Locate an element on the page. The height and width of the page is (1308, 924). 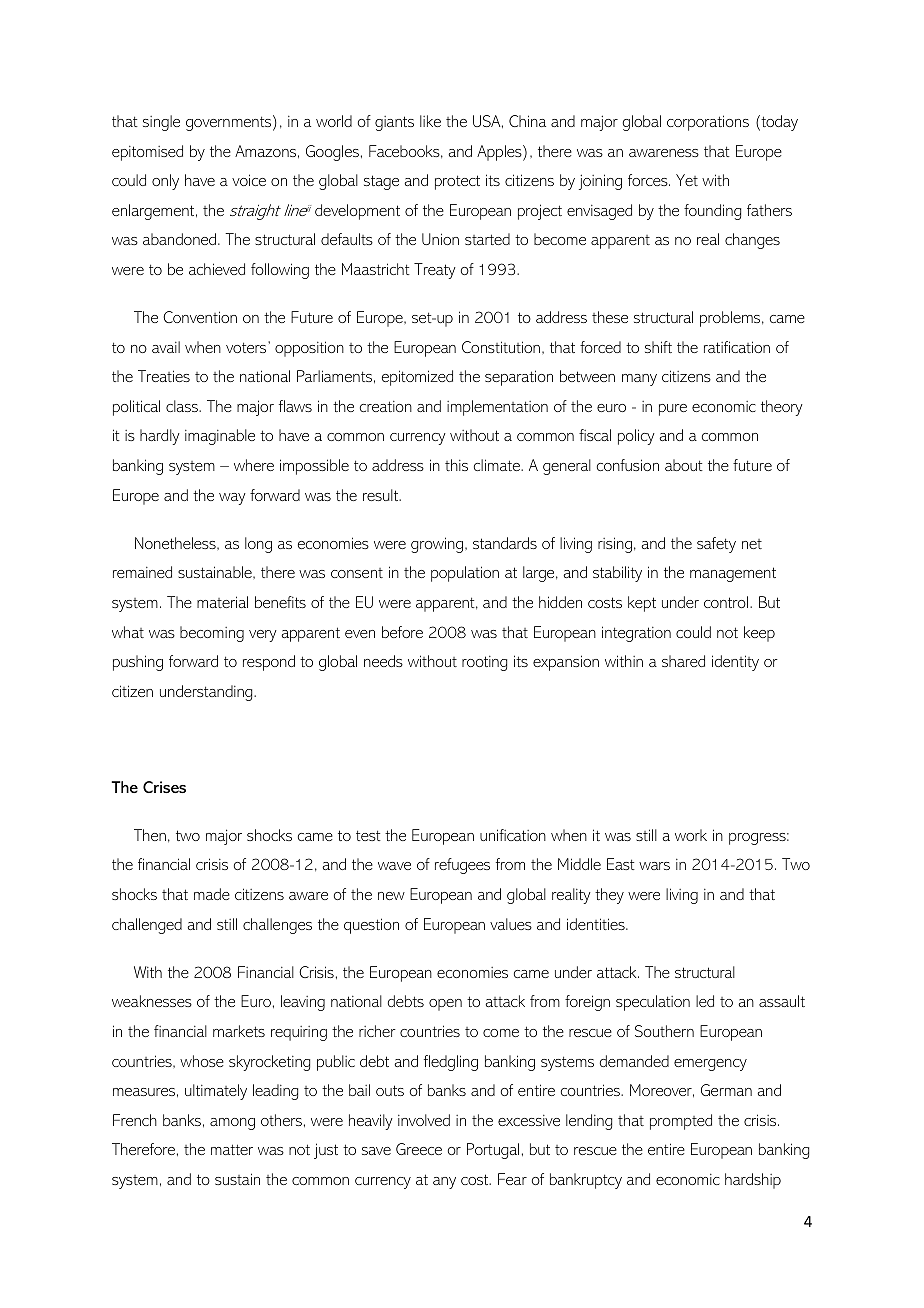
shared is located at coordinates (683, 661).
